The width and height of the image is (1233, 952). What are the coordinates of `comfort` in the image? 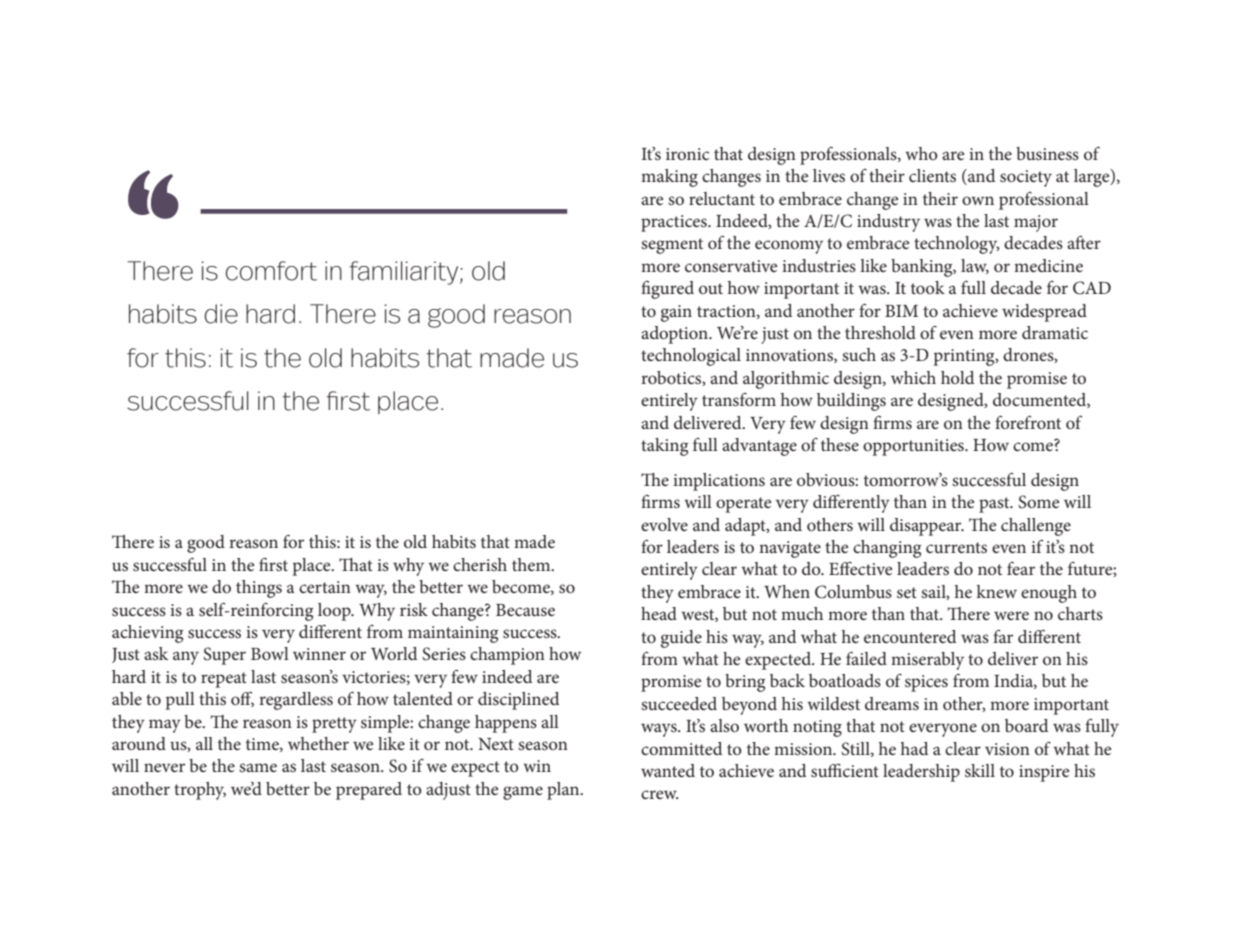 It's located at (271, 271).
